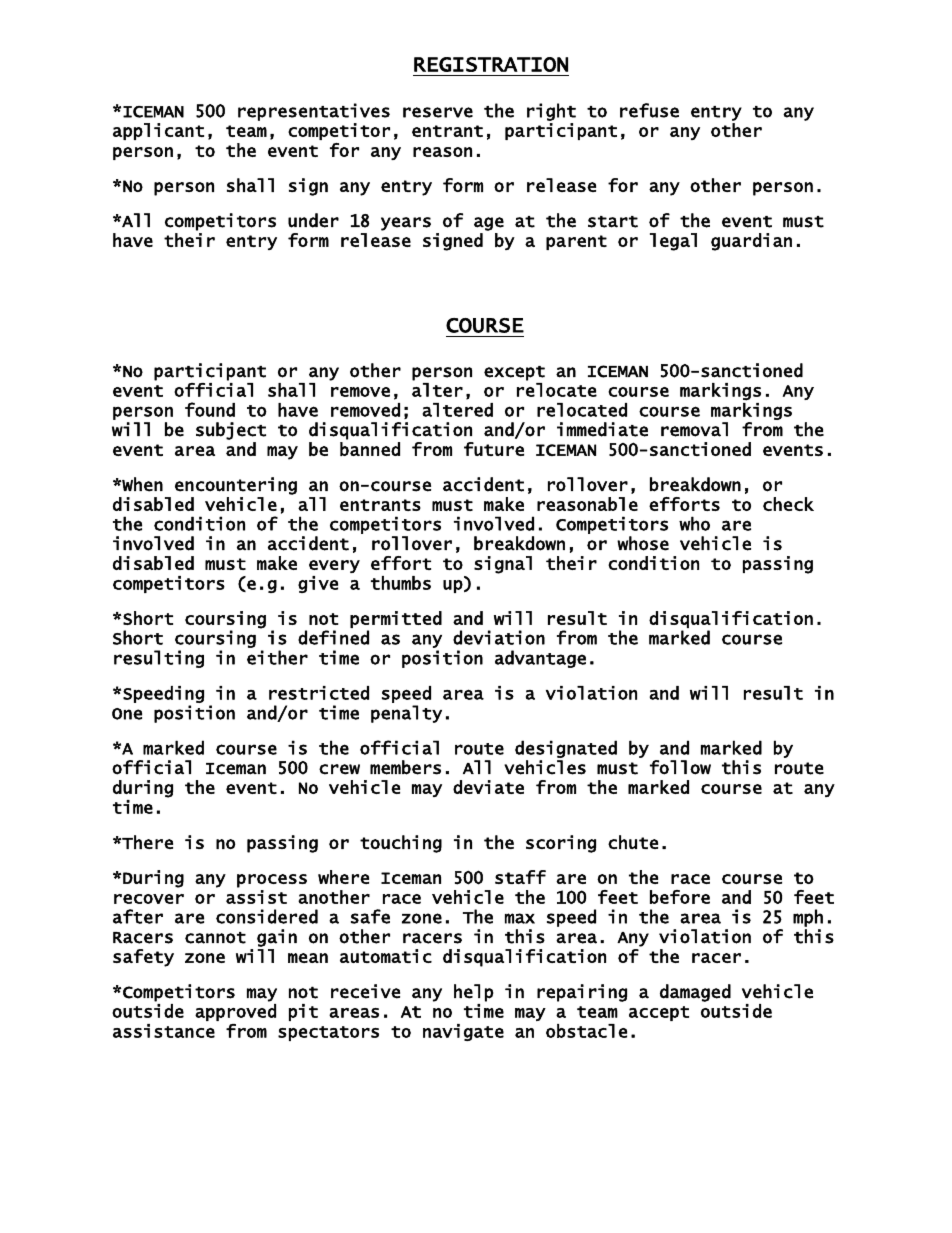  I want to click on reserve, so click(438, 112).
